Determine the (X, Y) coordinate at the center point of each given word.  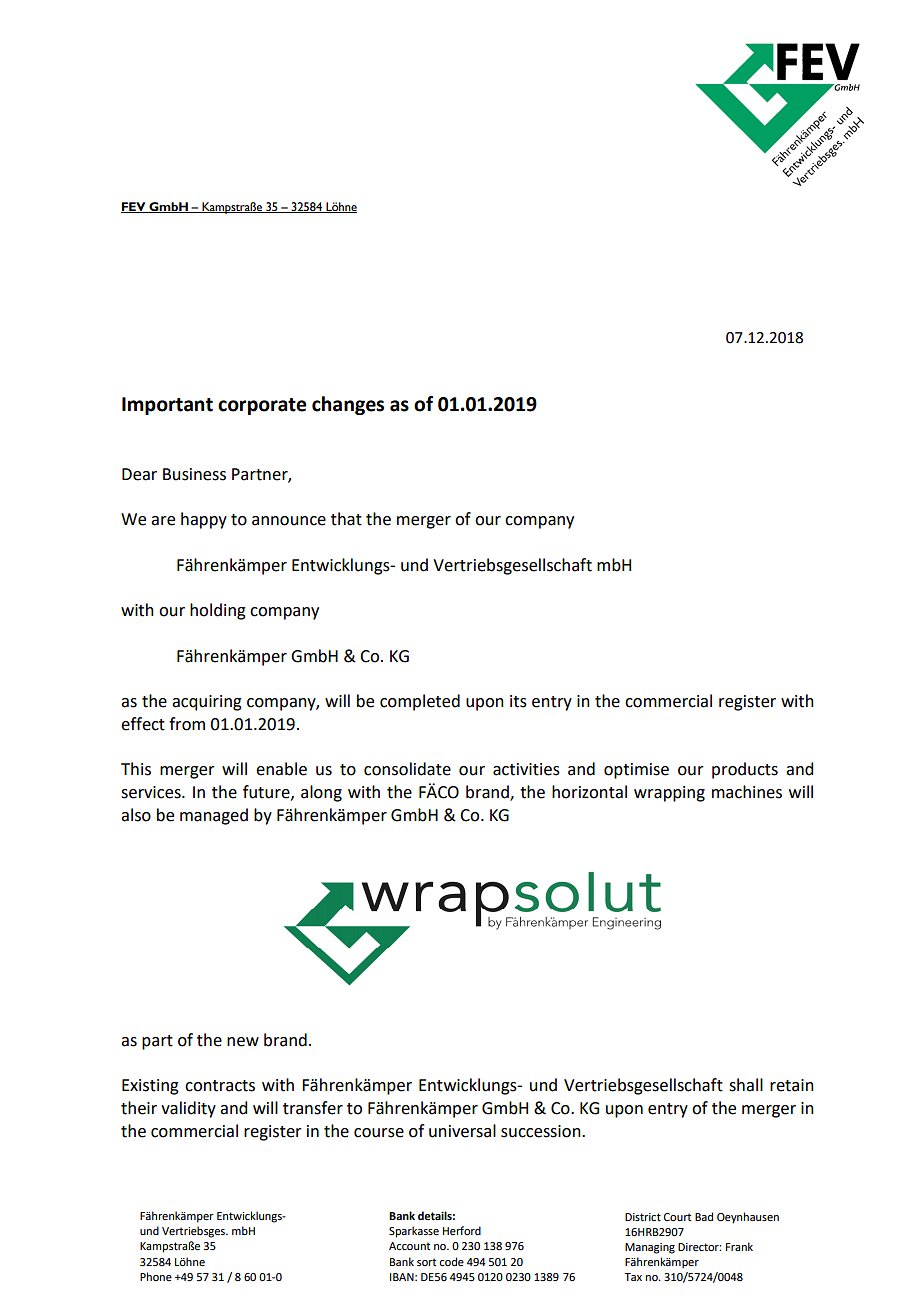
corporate (262, 406)
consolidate (407, 769)
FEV (134, 207)
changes (348, 405)
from (187, 724)
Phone (156, 1276)
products (745, 770)
